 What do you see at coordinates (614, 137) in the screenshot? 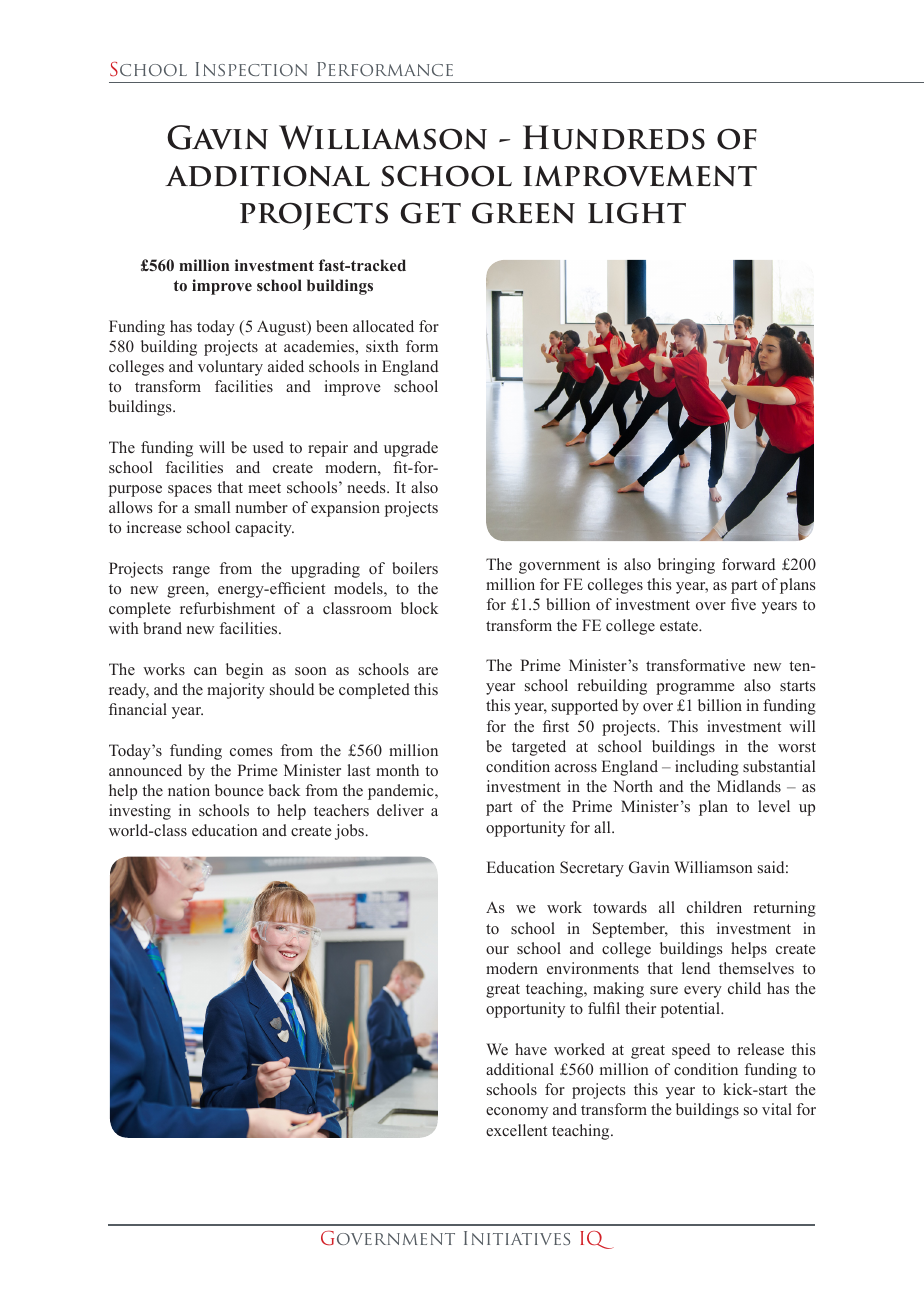
I see `Hundreds` at bounding box center [614, 137].
